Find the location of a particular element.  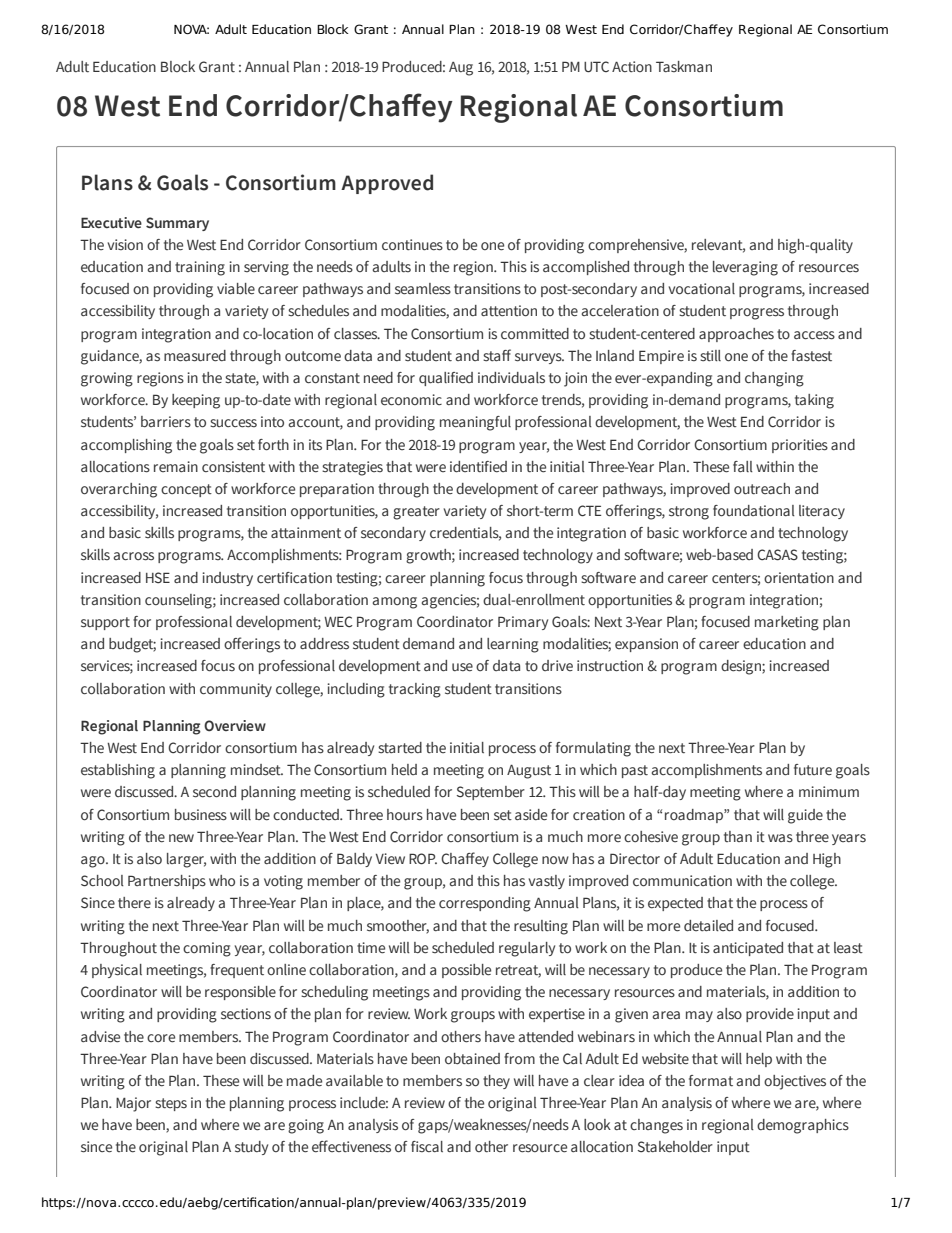

fall is located at coordinates (743, 466).
